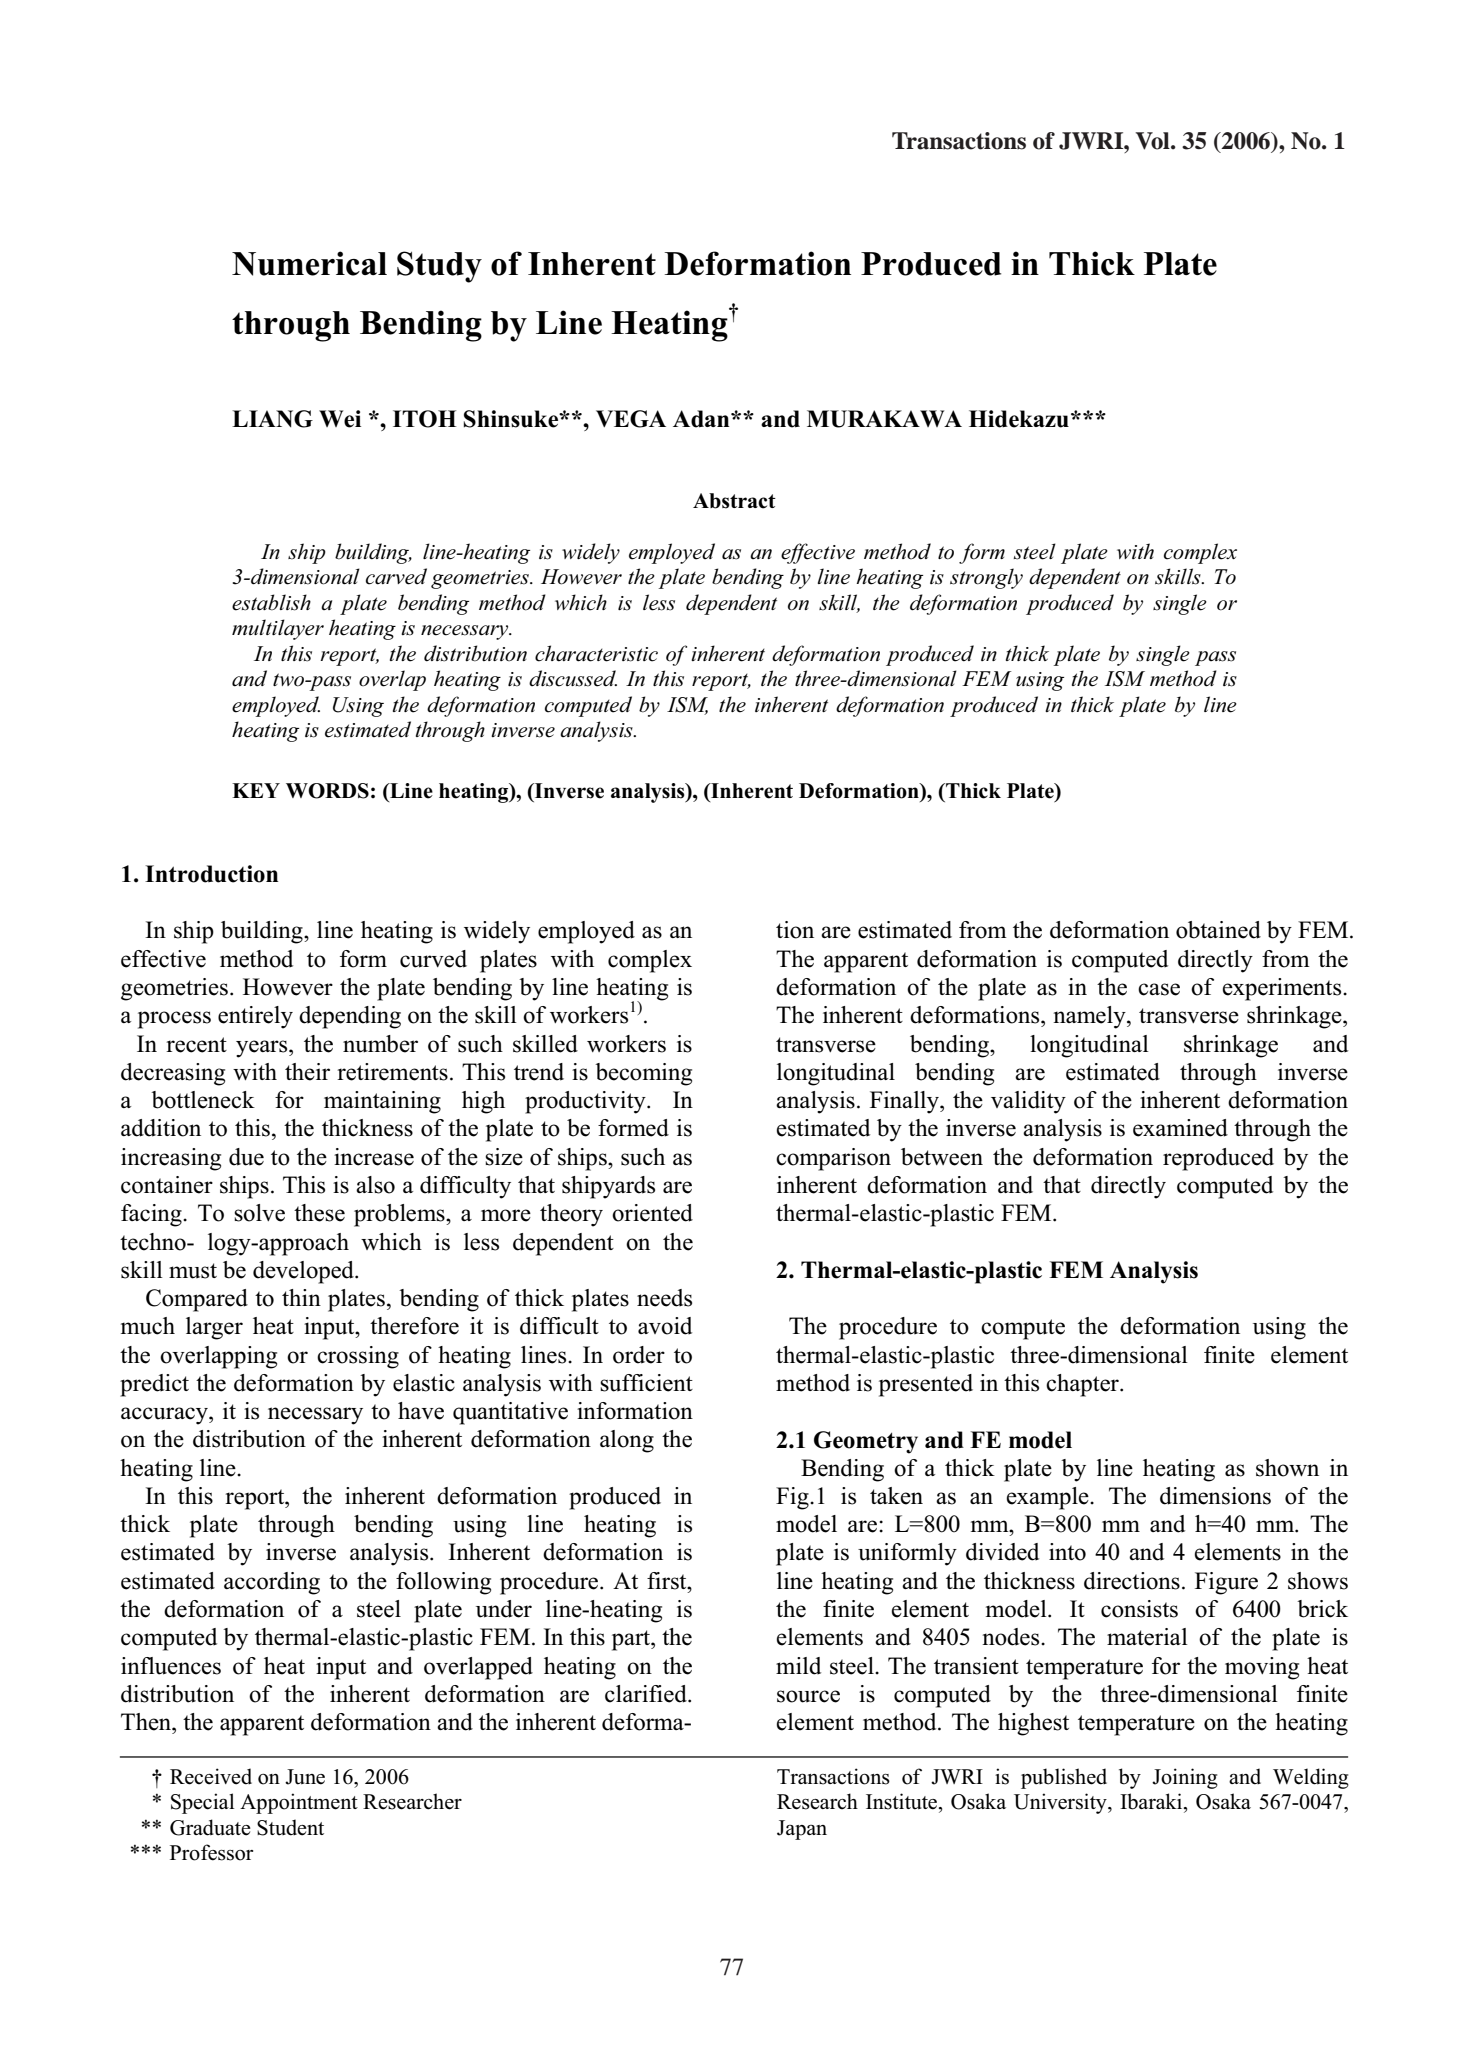  Describe the element at coordinates (986, 578) in the screenshot. I see `strongly` at that location.
